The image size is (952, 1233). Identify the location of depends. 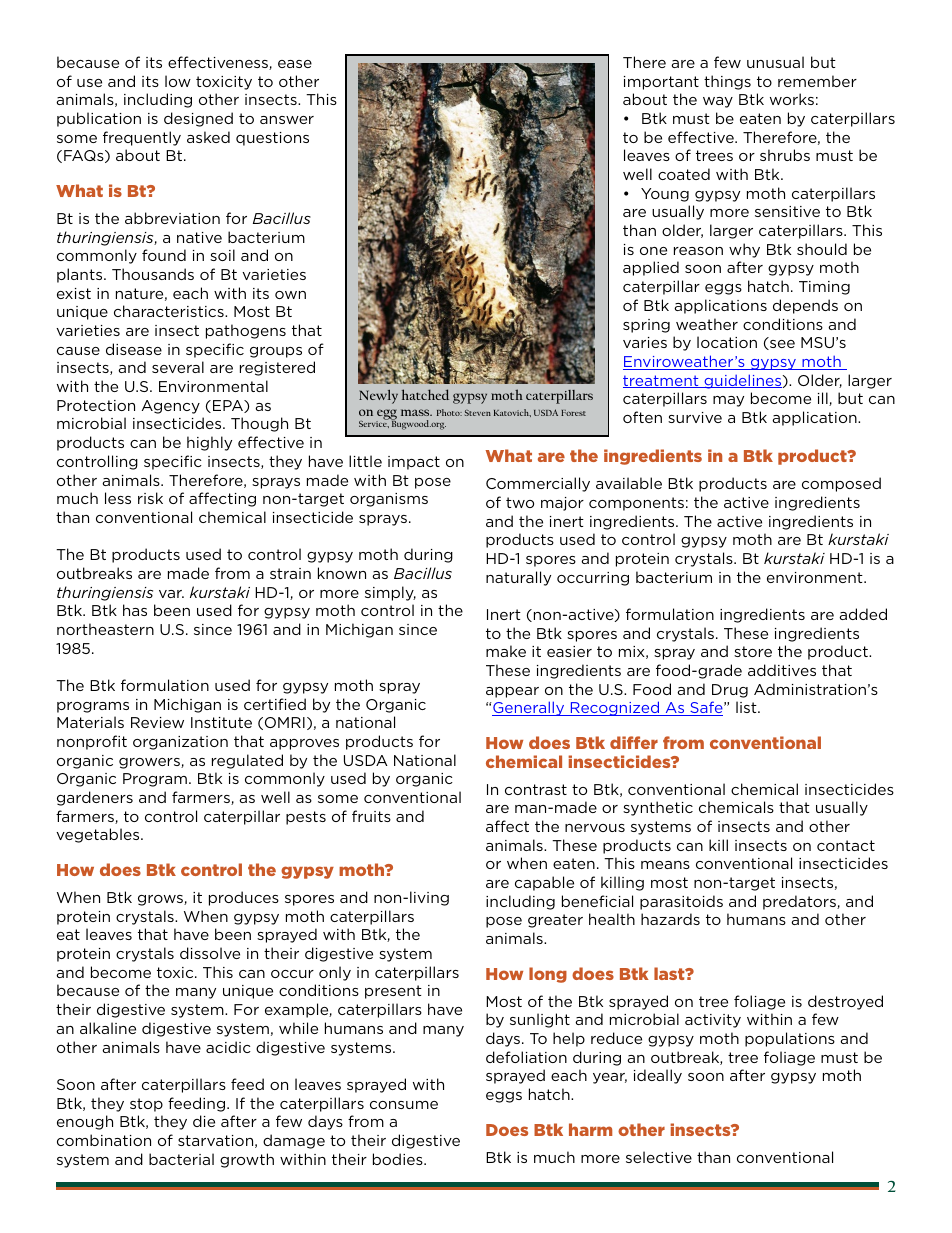
(805, 306).
